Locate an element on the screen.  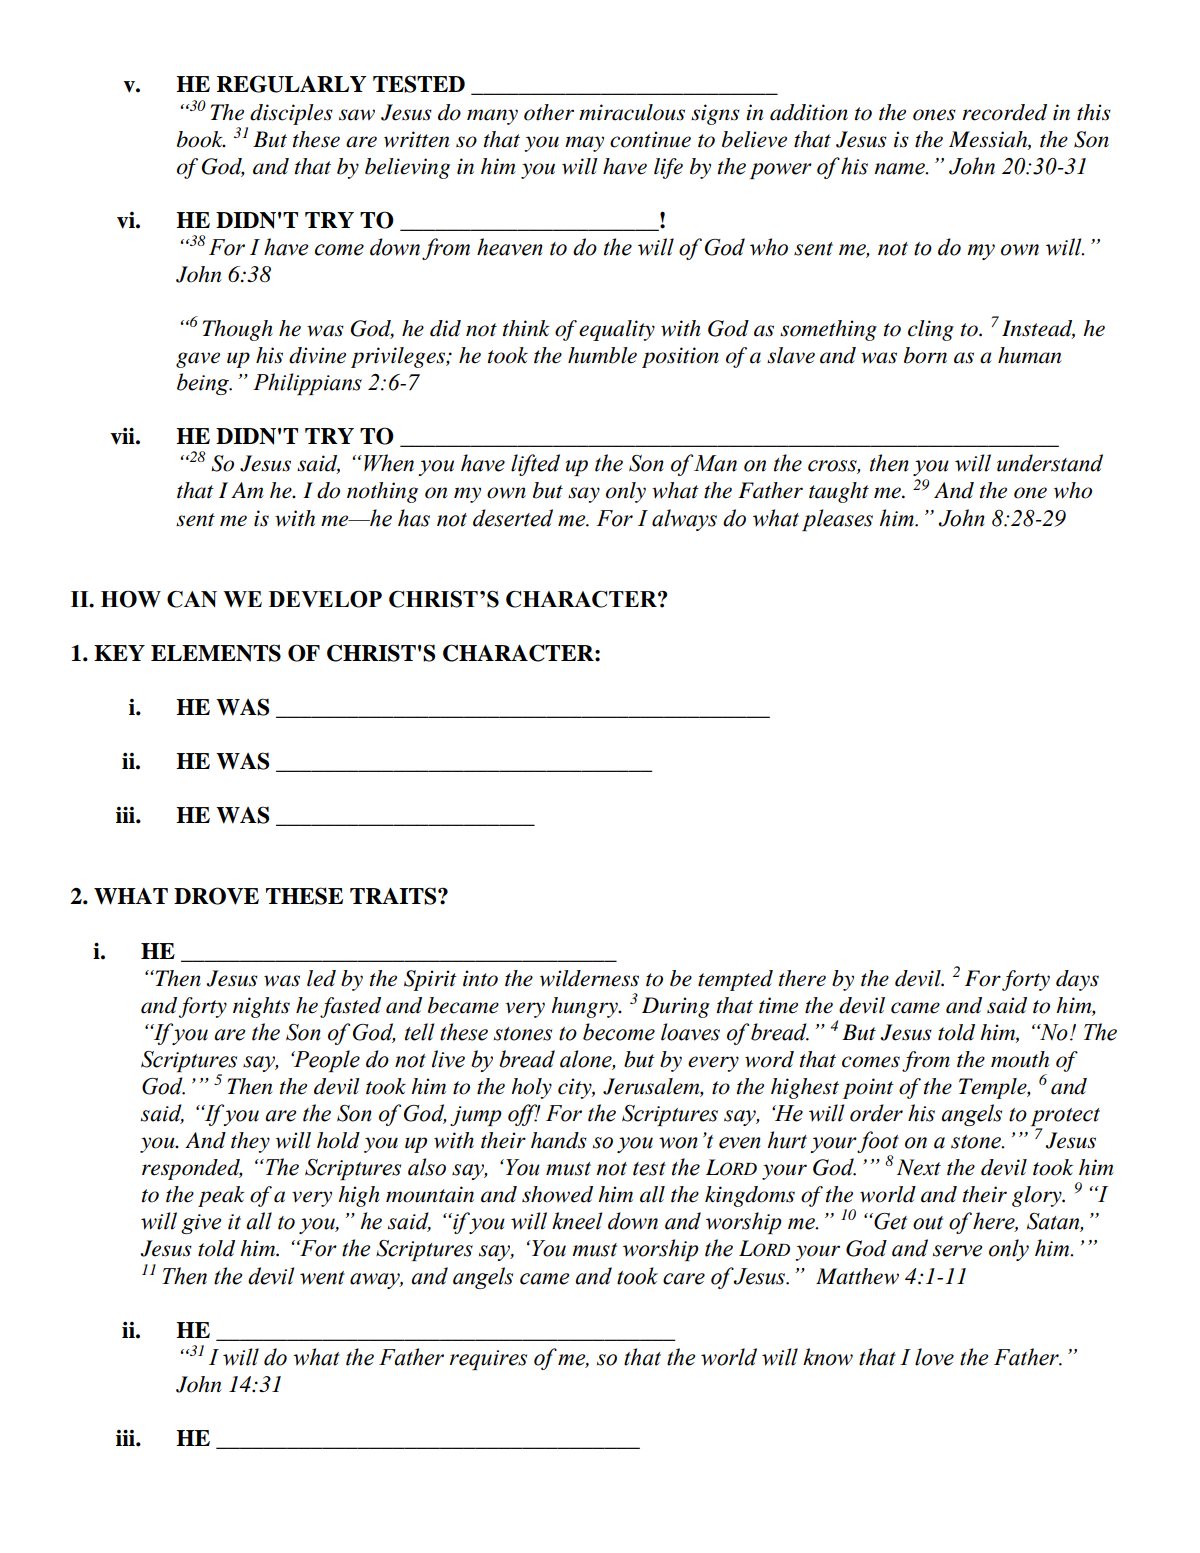
understand is located at coordinates (1050, 463).
